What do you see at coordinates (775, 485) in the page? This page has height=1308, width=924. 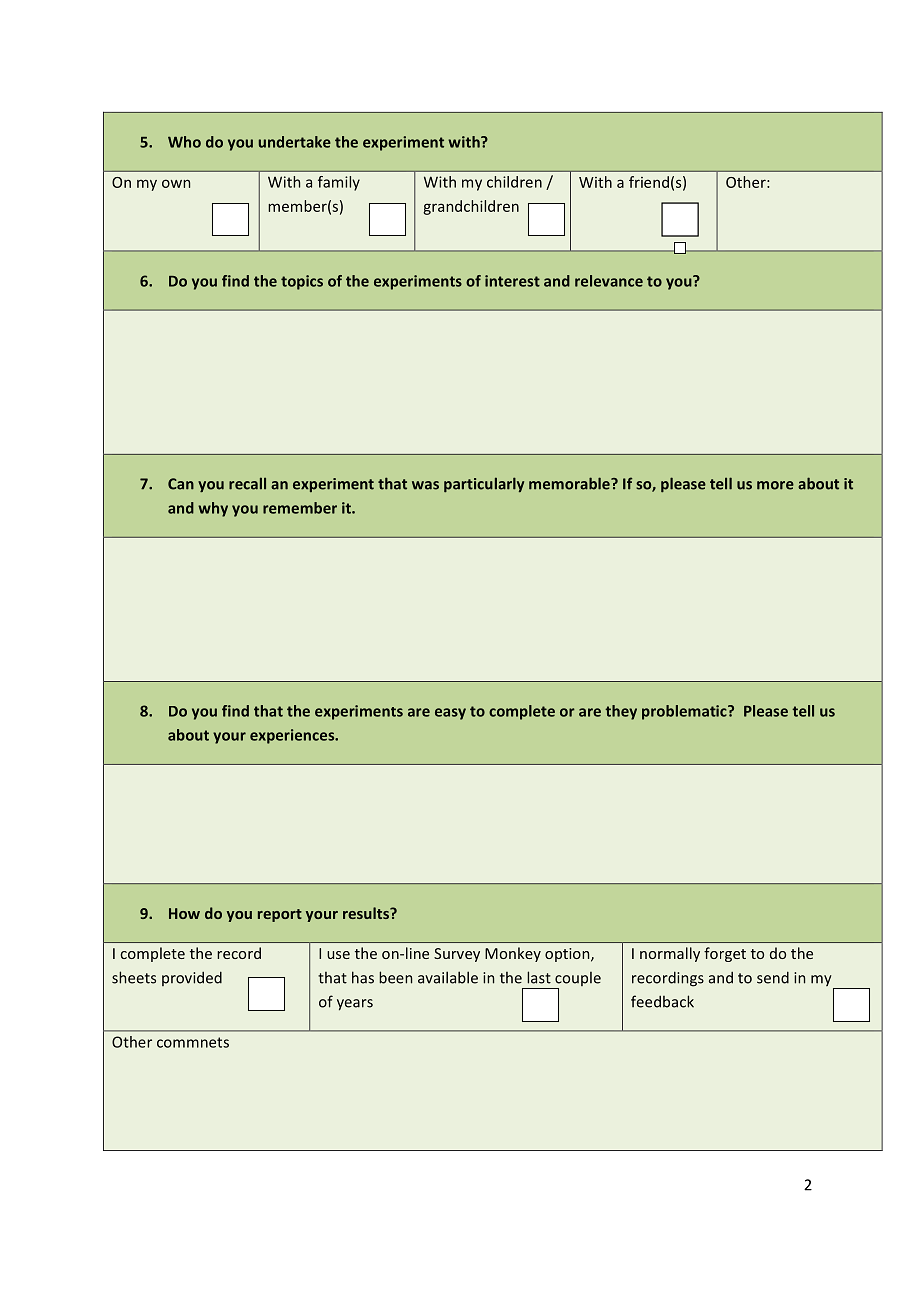 I see `more` at bounding box center [775, 485].
